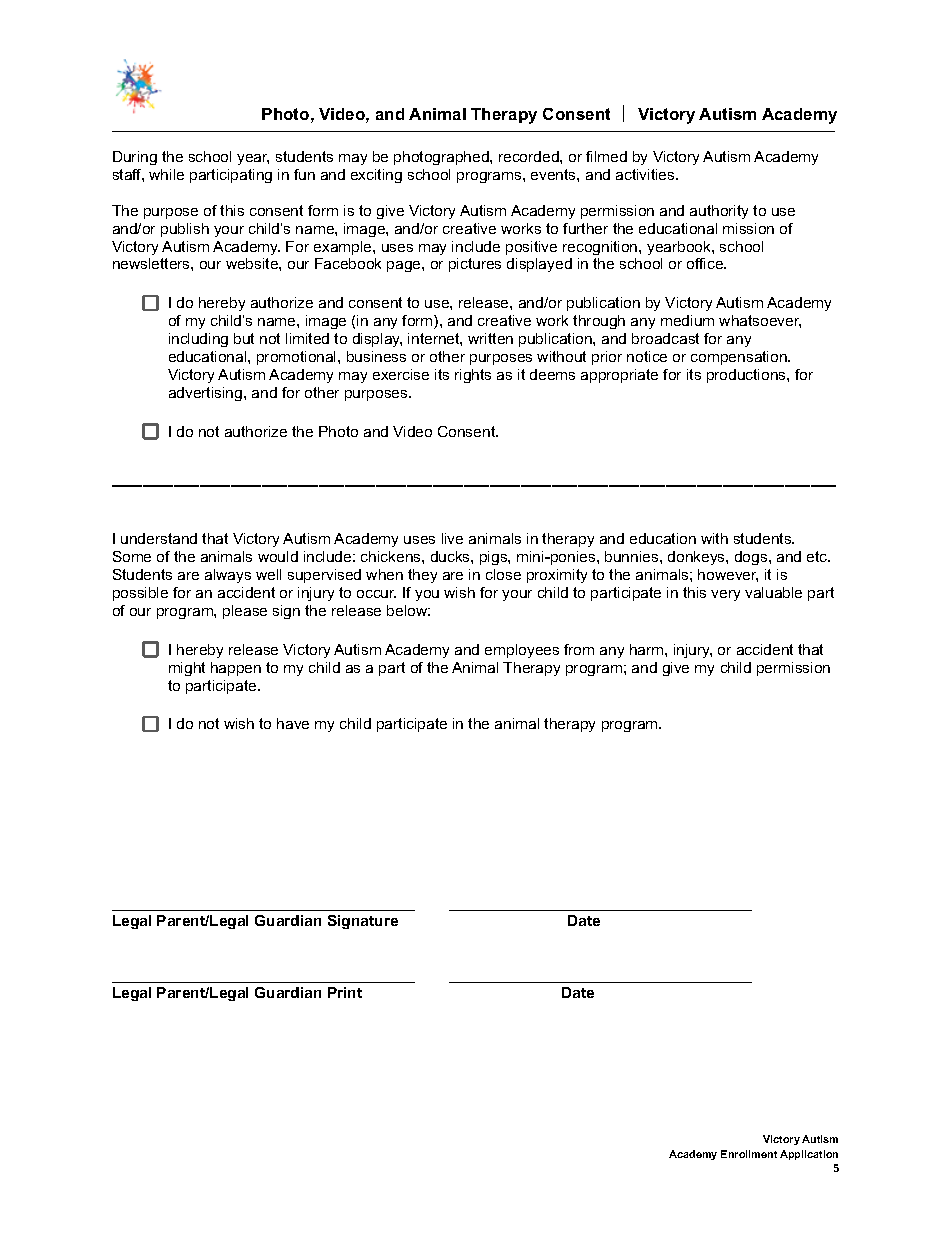 The image size is (952, 1233). I want to click on have, so click(293, 723).
